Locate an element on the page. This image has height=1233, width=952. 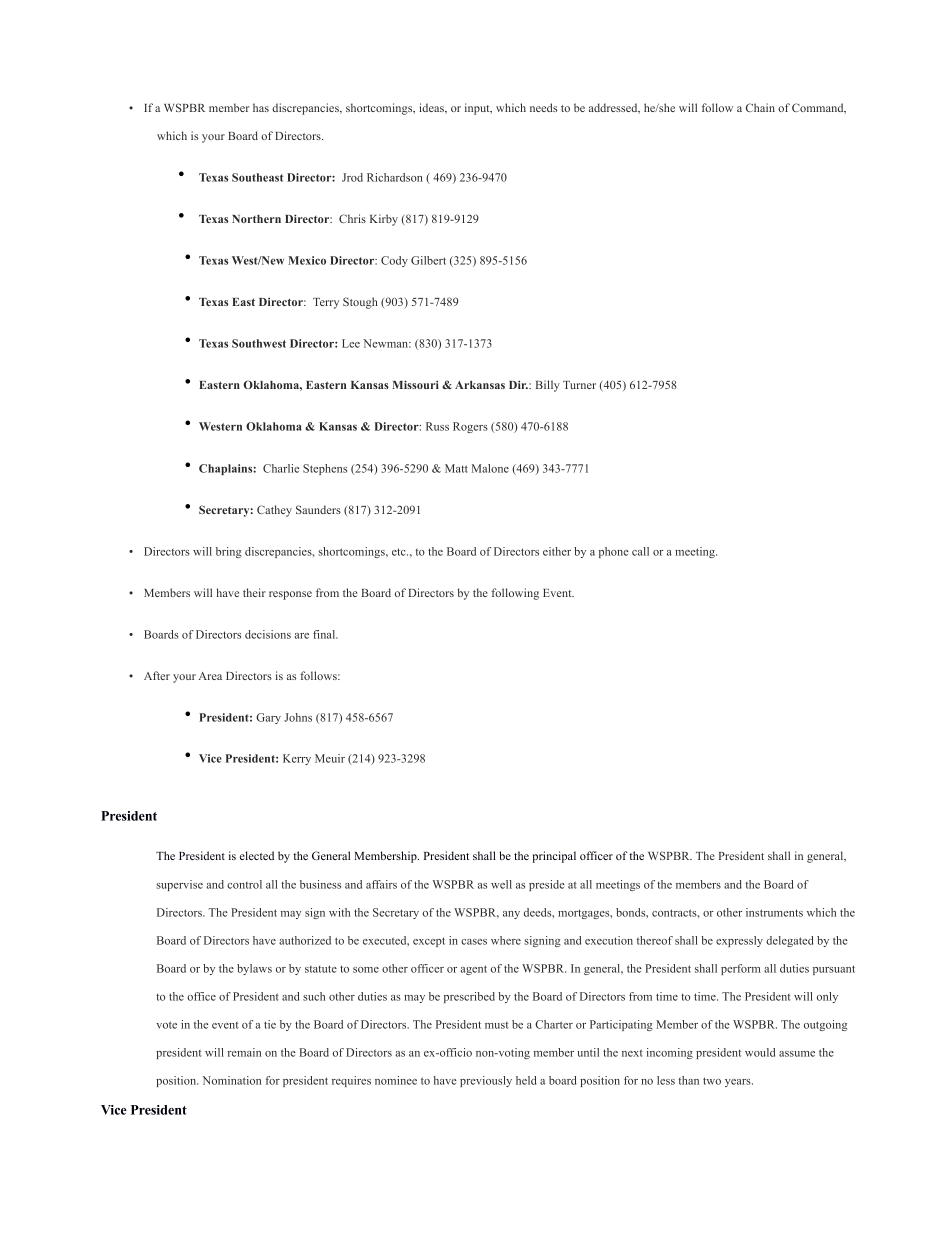
their is located at coordinates (254, 592).
